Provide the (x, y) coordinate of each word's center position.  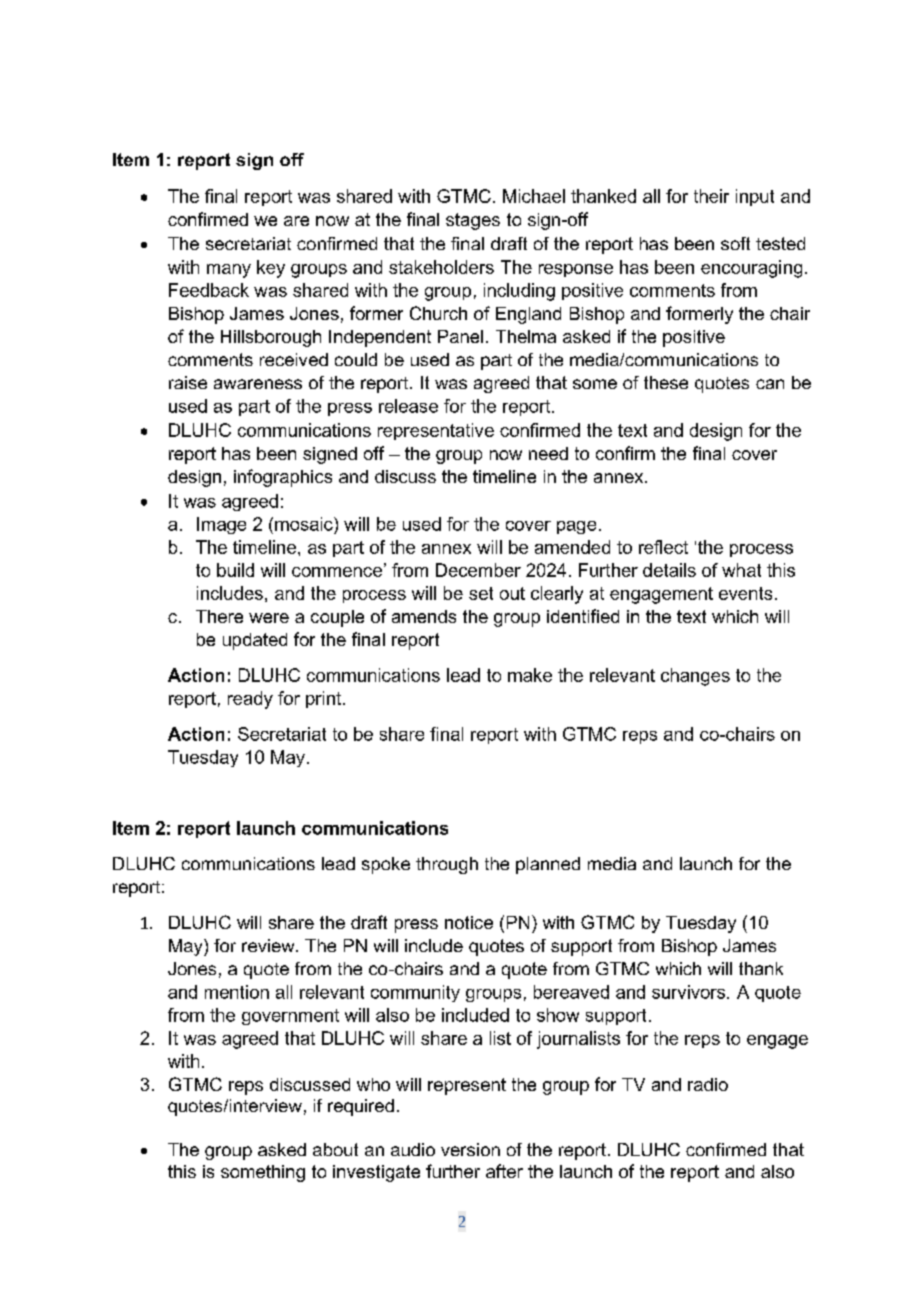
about (335, 1149)
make (530, 675)
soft (735, 243)
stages (473, 221)
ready (250, 700)
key (271, 269)
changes (695, 677)
